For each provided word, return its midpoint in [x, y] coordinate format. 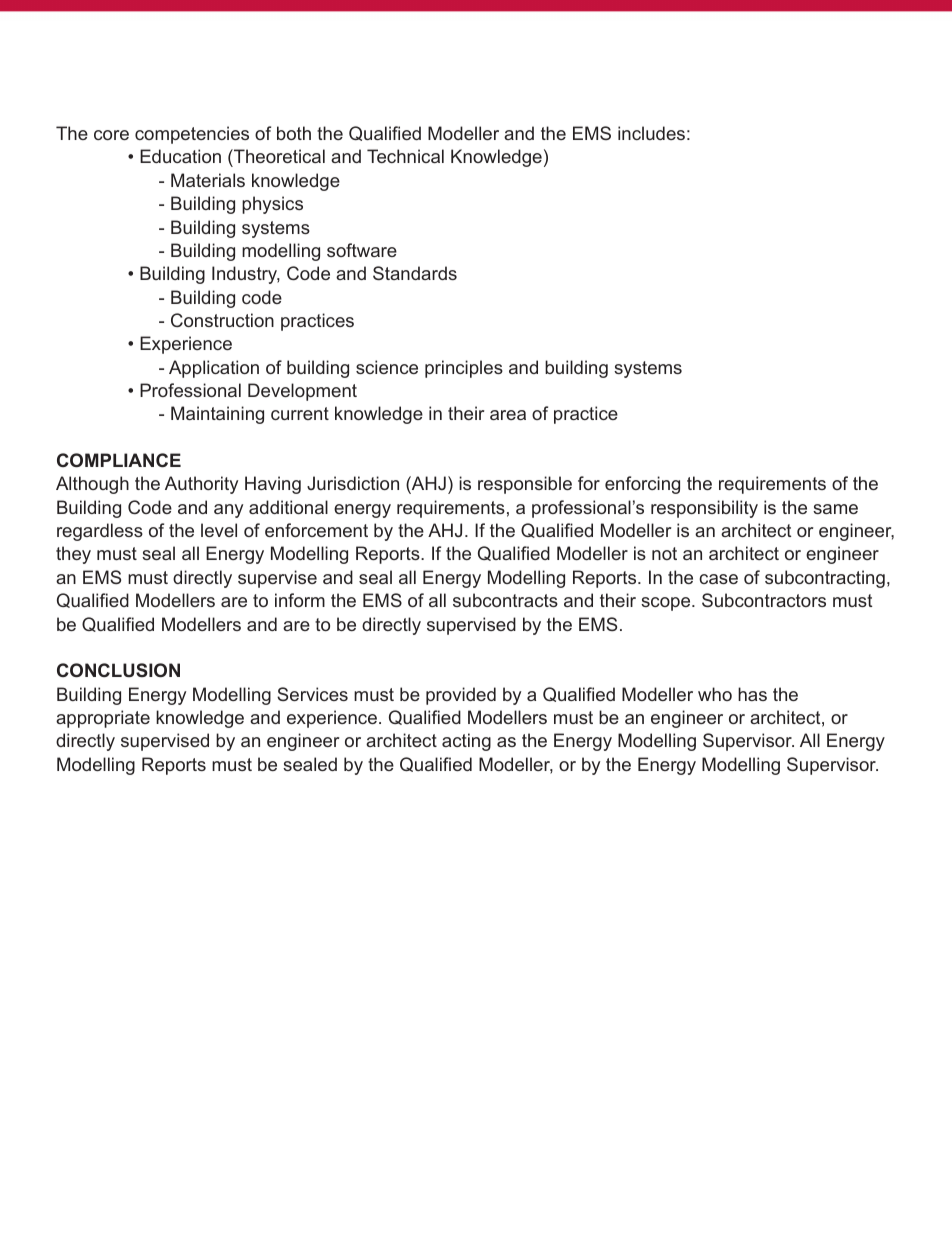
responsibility [704, 509]
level [219, 530]
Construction [222, 320]
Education [180, 156]
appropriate [103, 719]
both [294, 133]
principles [464, 369]
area [508, 415]
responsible [525, 485]
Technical [405, 156]
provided [461, 696]
